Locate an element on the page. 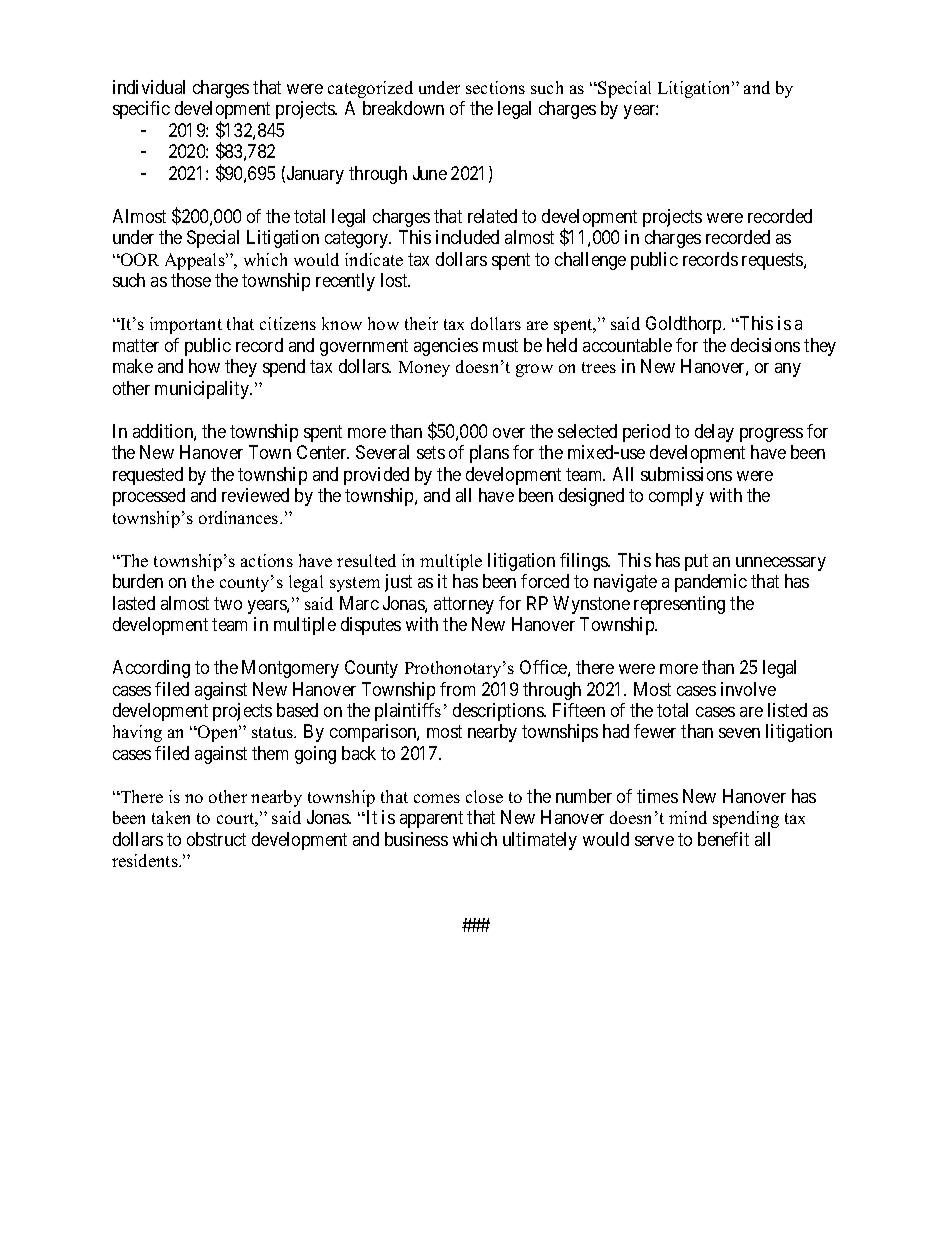  decisions is located at coordinates (765, 345).
